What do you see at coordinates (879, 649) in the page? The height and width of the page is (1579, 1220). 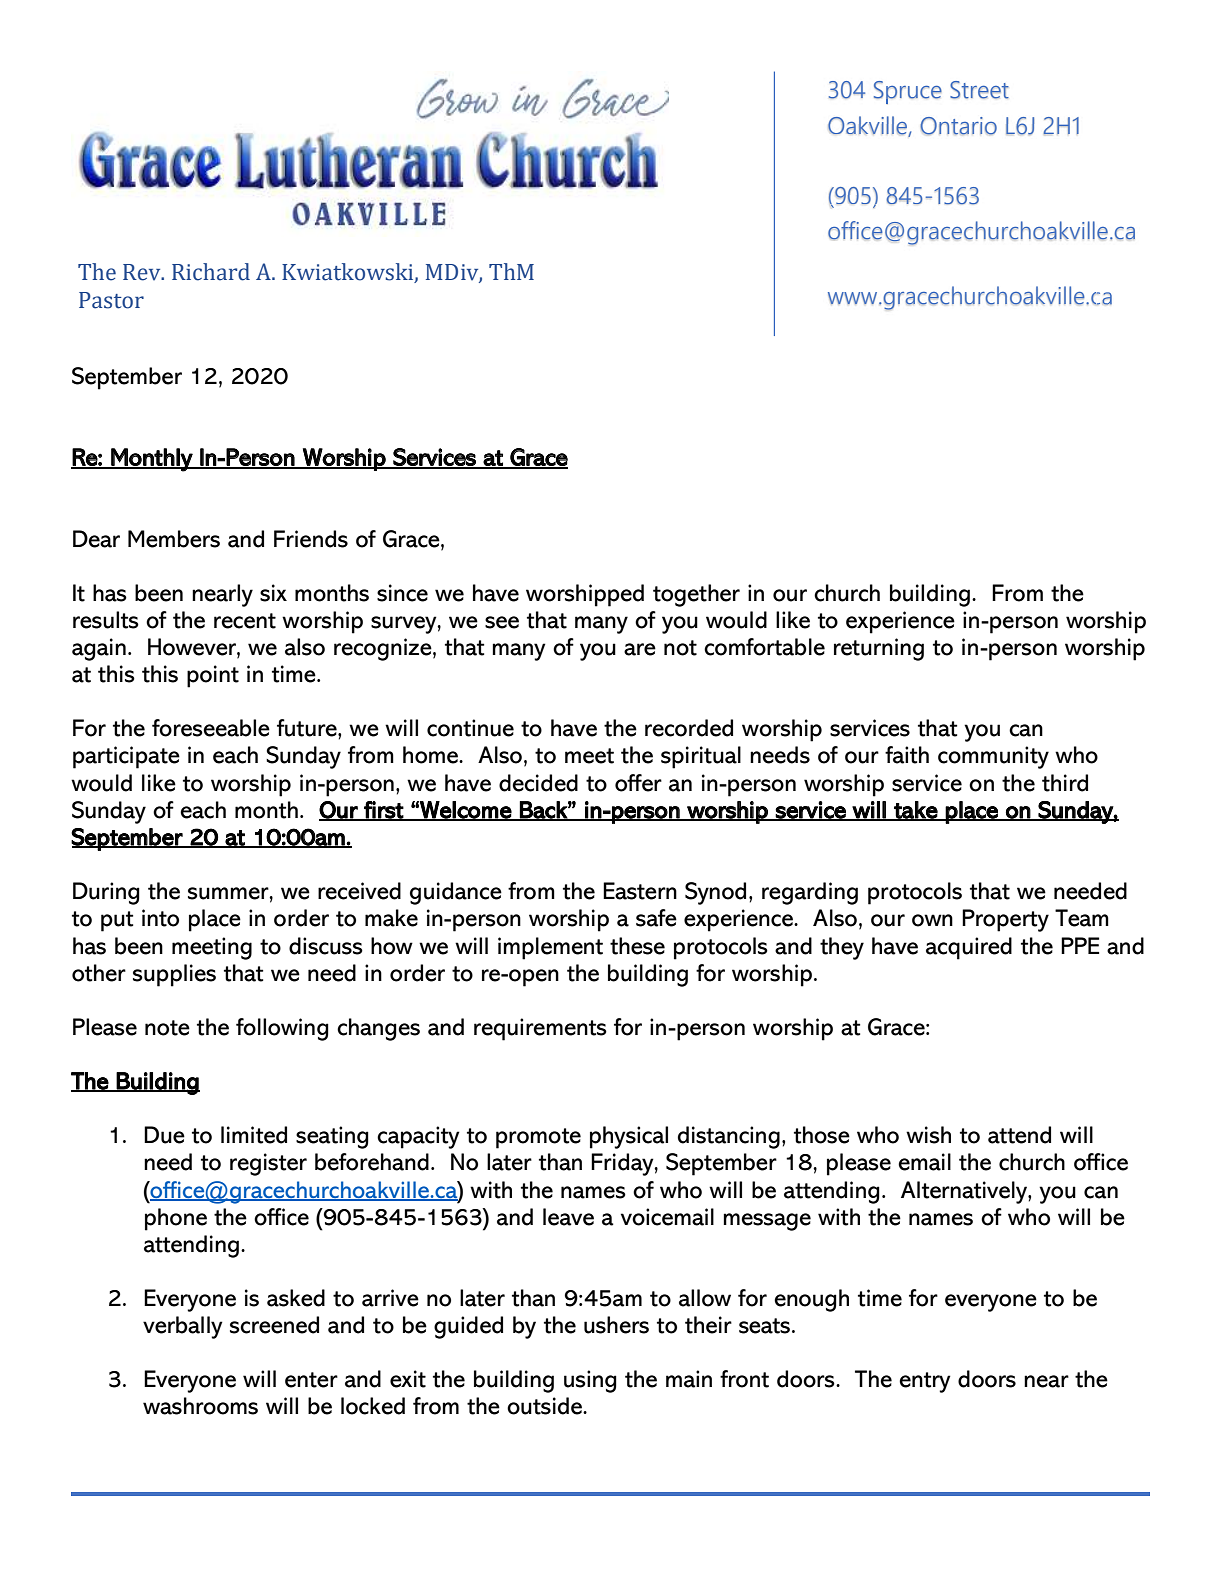 I see `returning` at bounding box center [879, 649].
